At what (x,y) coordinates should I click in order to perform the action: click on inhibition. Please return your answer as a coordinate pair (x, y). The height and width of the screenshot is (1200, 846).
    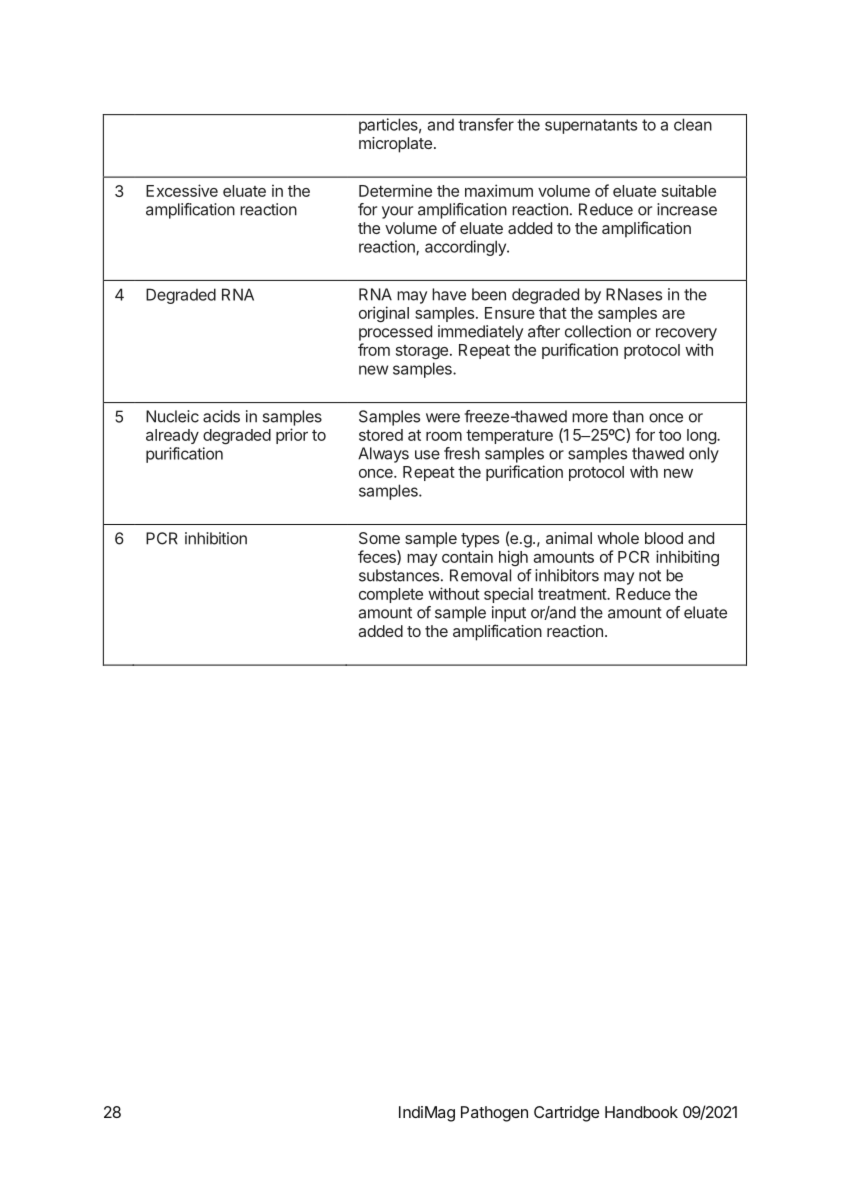
    Looking at the image, I should click on (216, 538).
